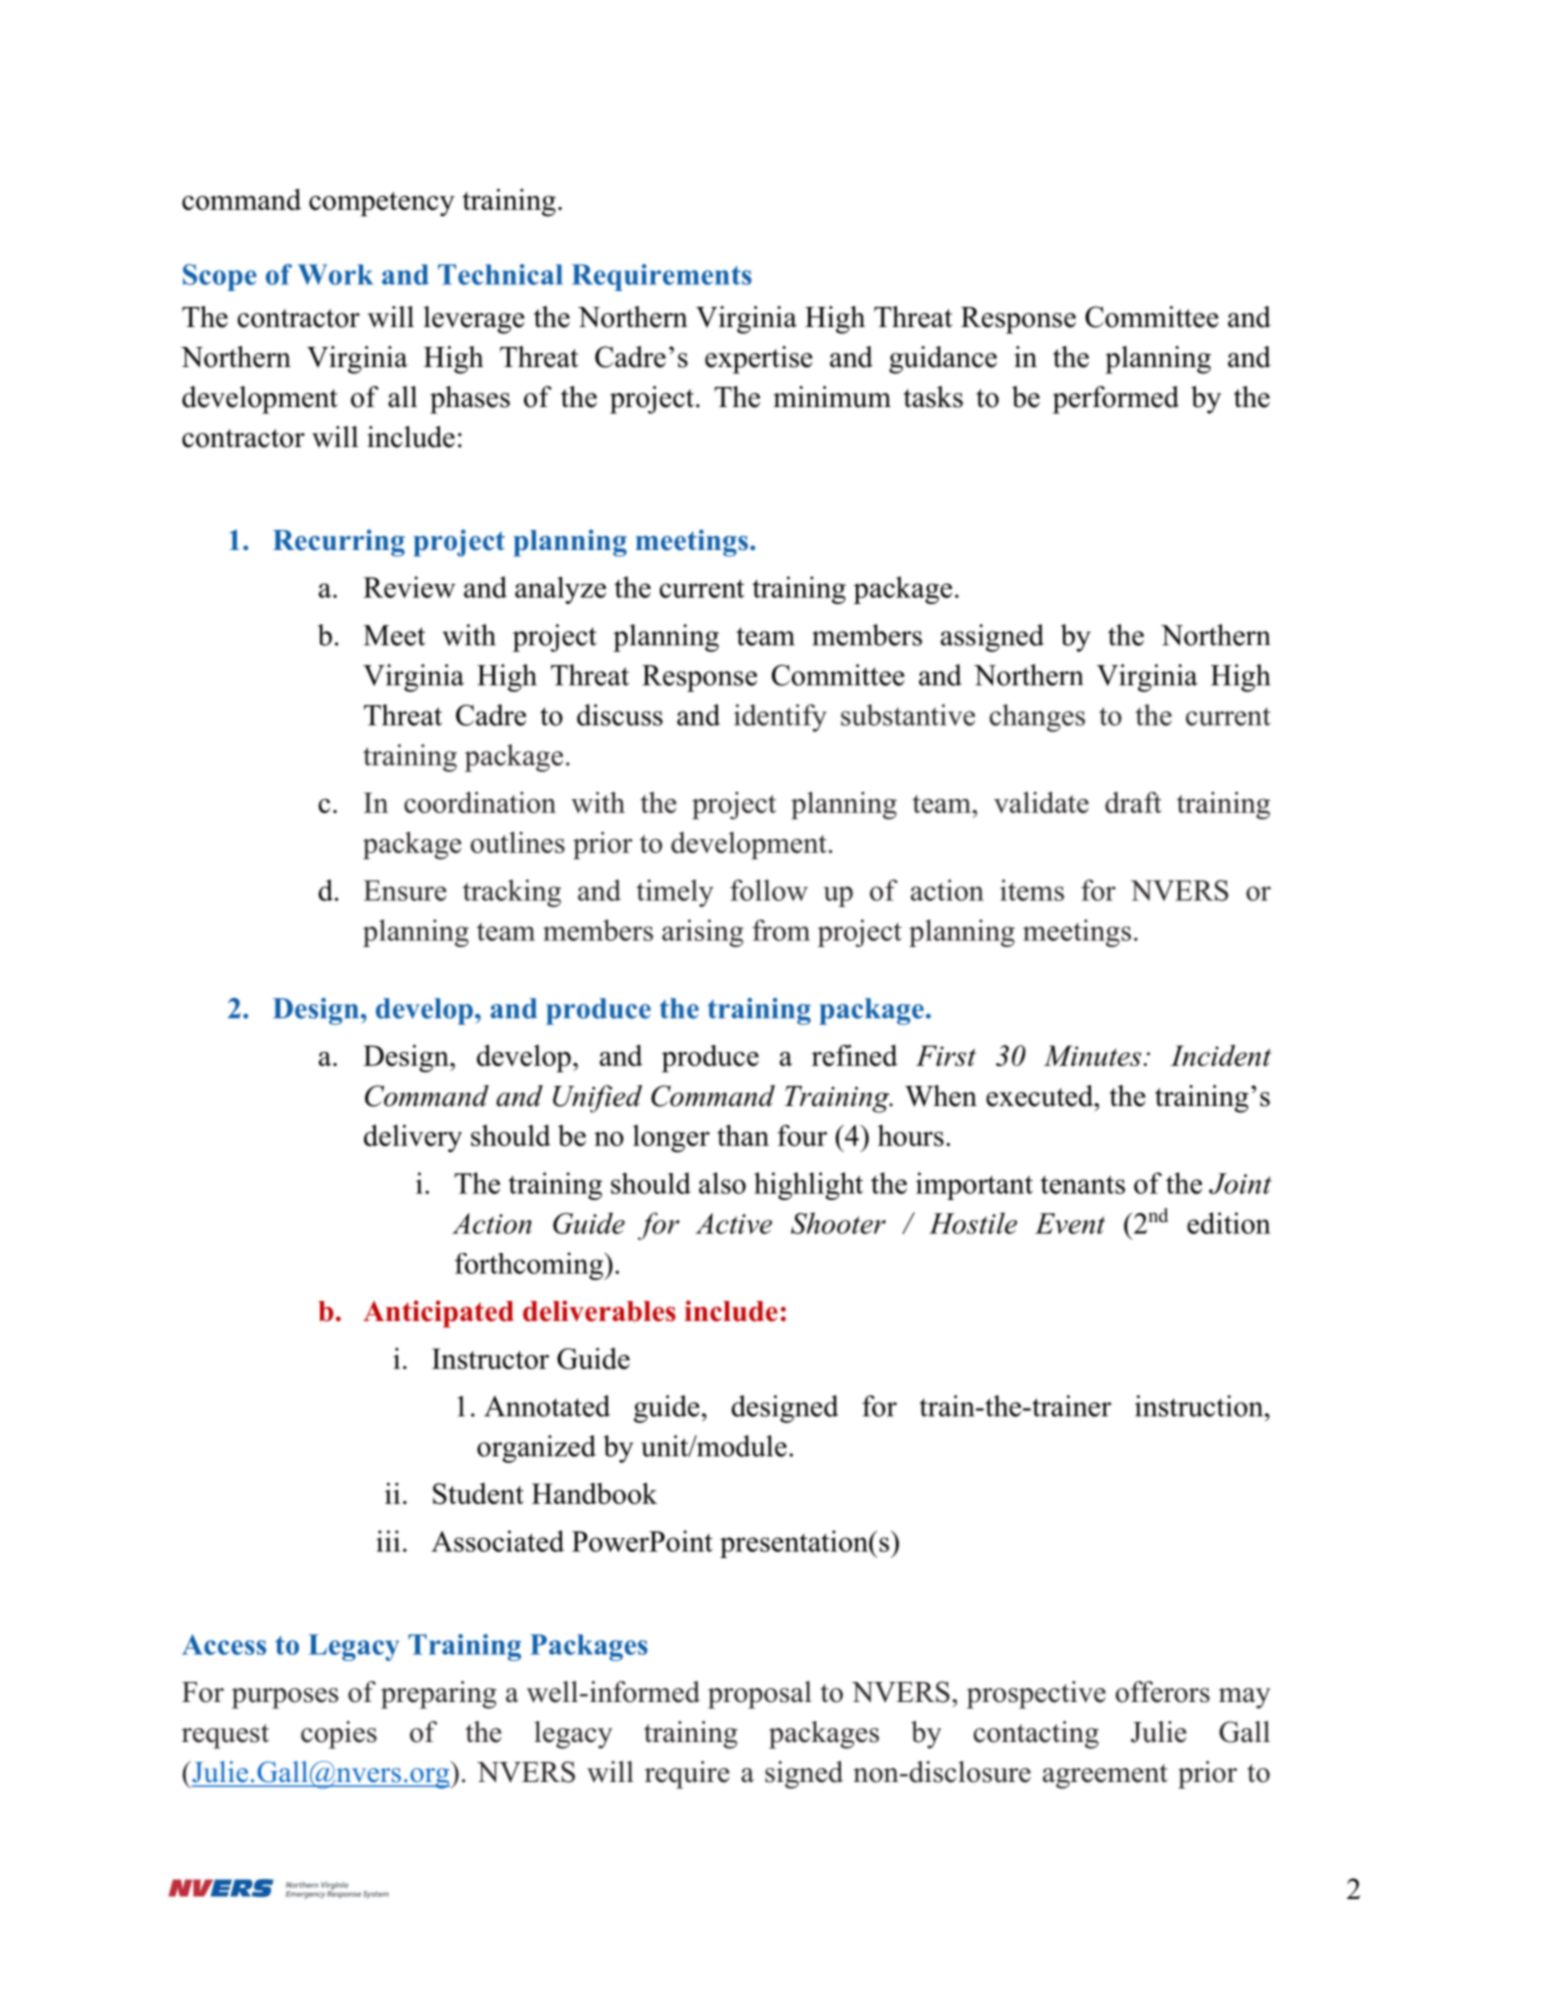  Describe the element at coordinates (438, 1314) in the screenshot. I see `Anticipated` at that location.
